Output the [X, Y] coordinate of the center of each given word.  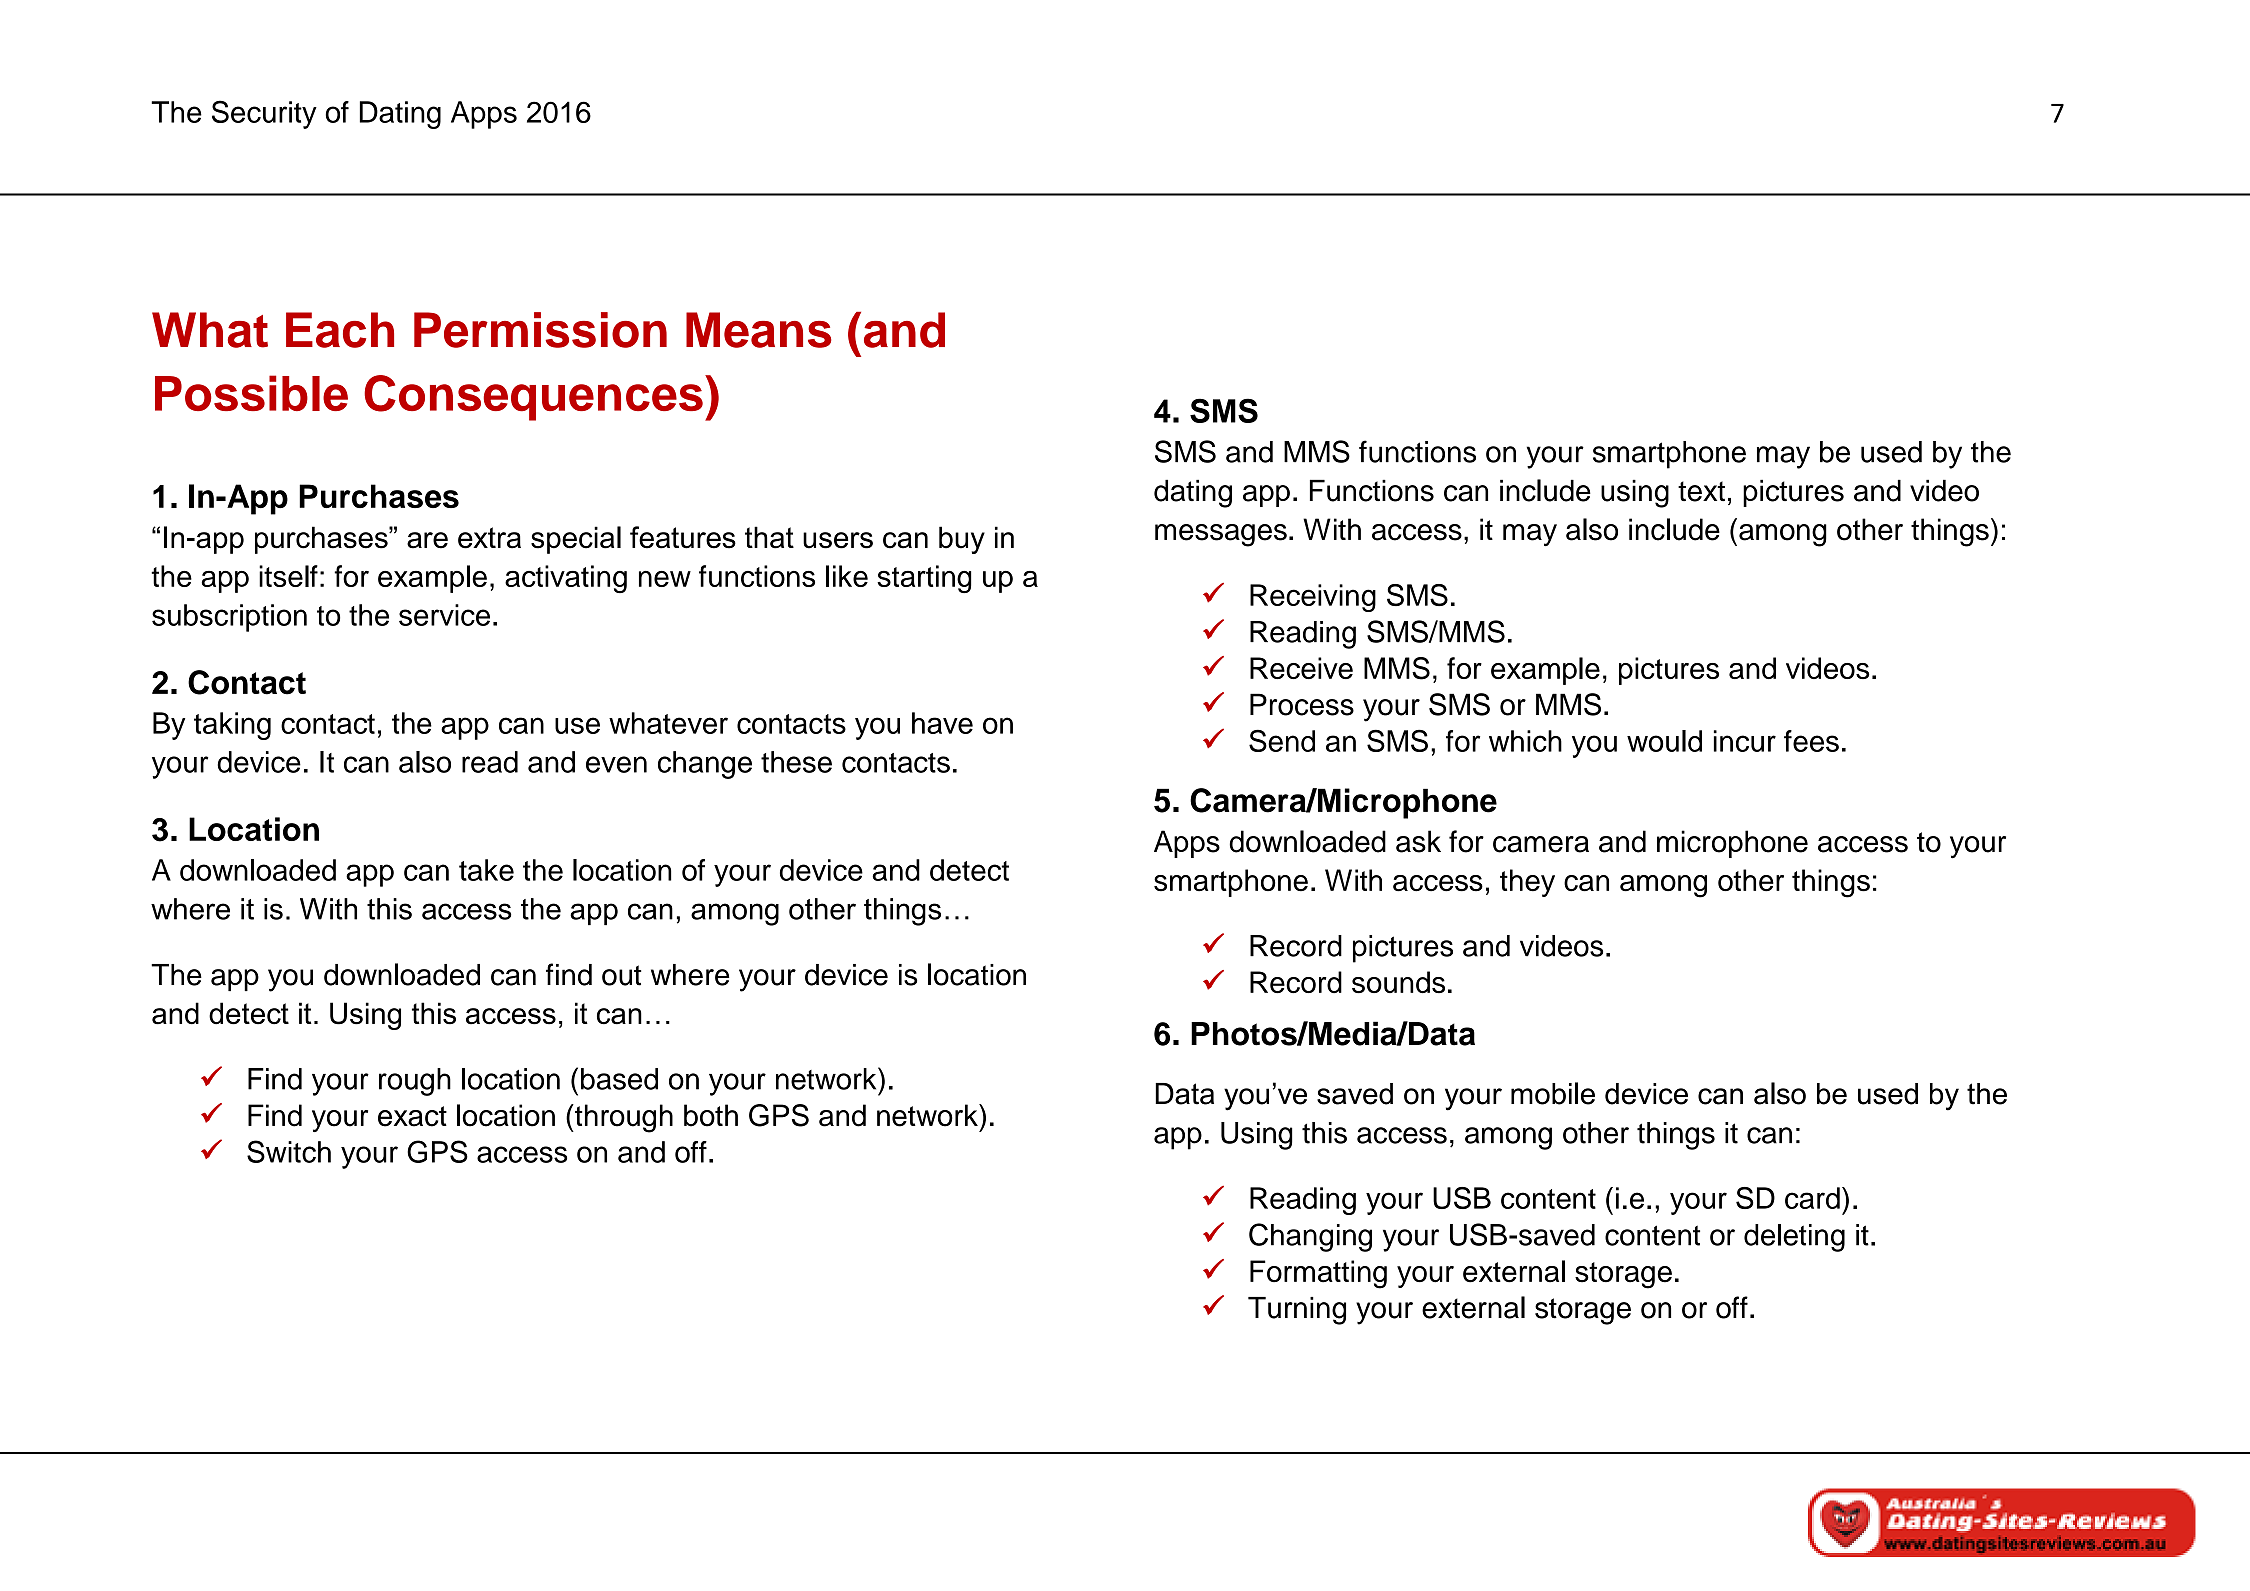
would [1664, 741]
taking [232, 726]
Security [264, 114]
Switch [289, 1151]
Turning [1297, 1311]
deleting [1794, 1238]
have [942, 723]
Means [759, 330]
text [1701, 491]
